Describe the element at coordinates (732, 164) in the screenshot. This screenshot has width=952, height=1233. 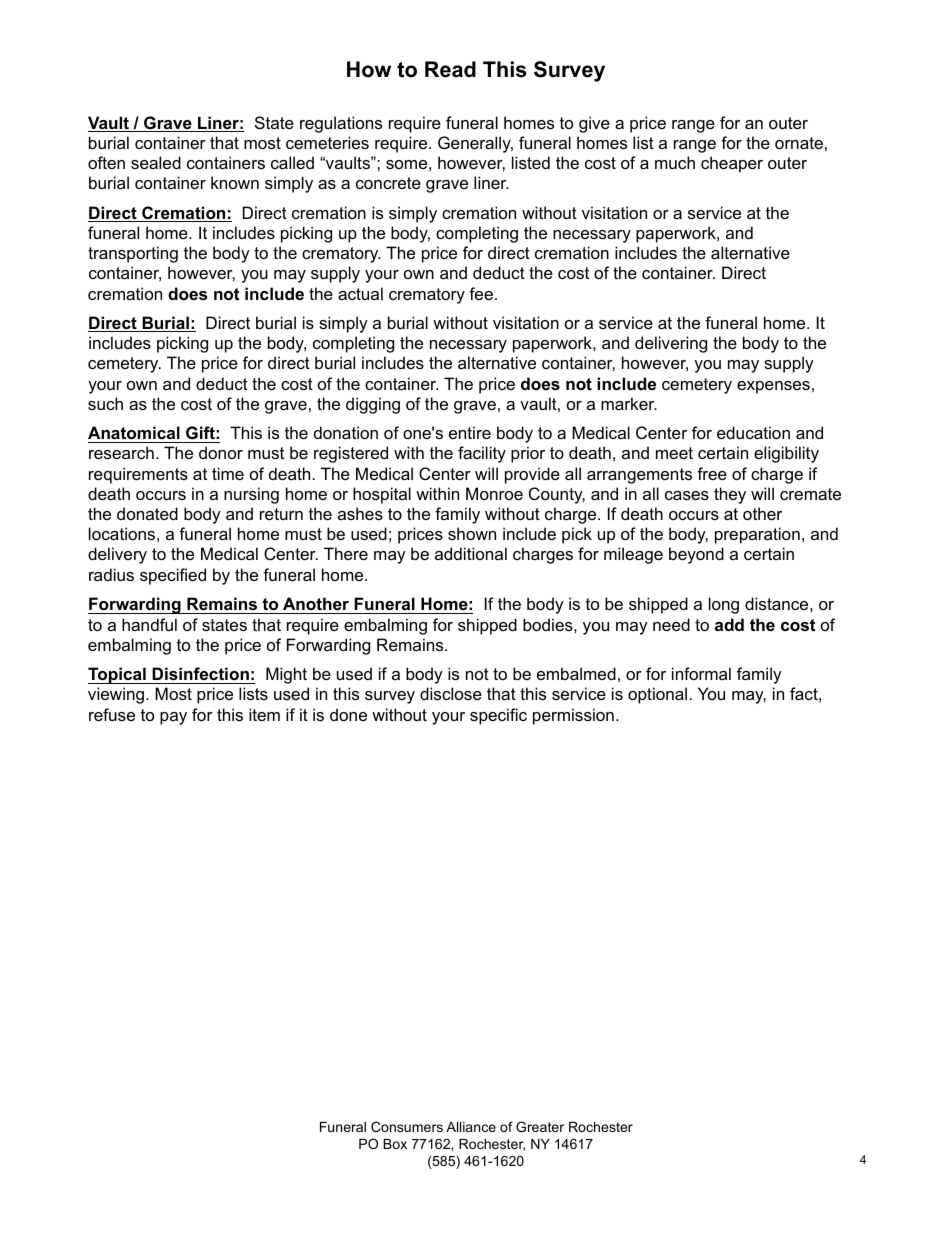
I see `cheaper` at that location.
